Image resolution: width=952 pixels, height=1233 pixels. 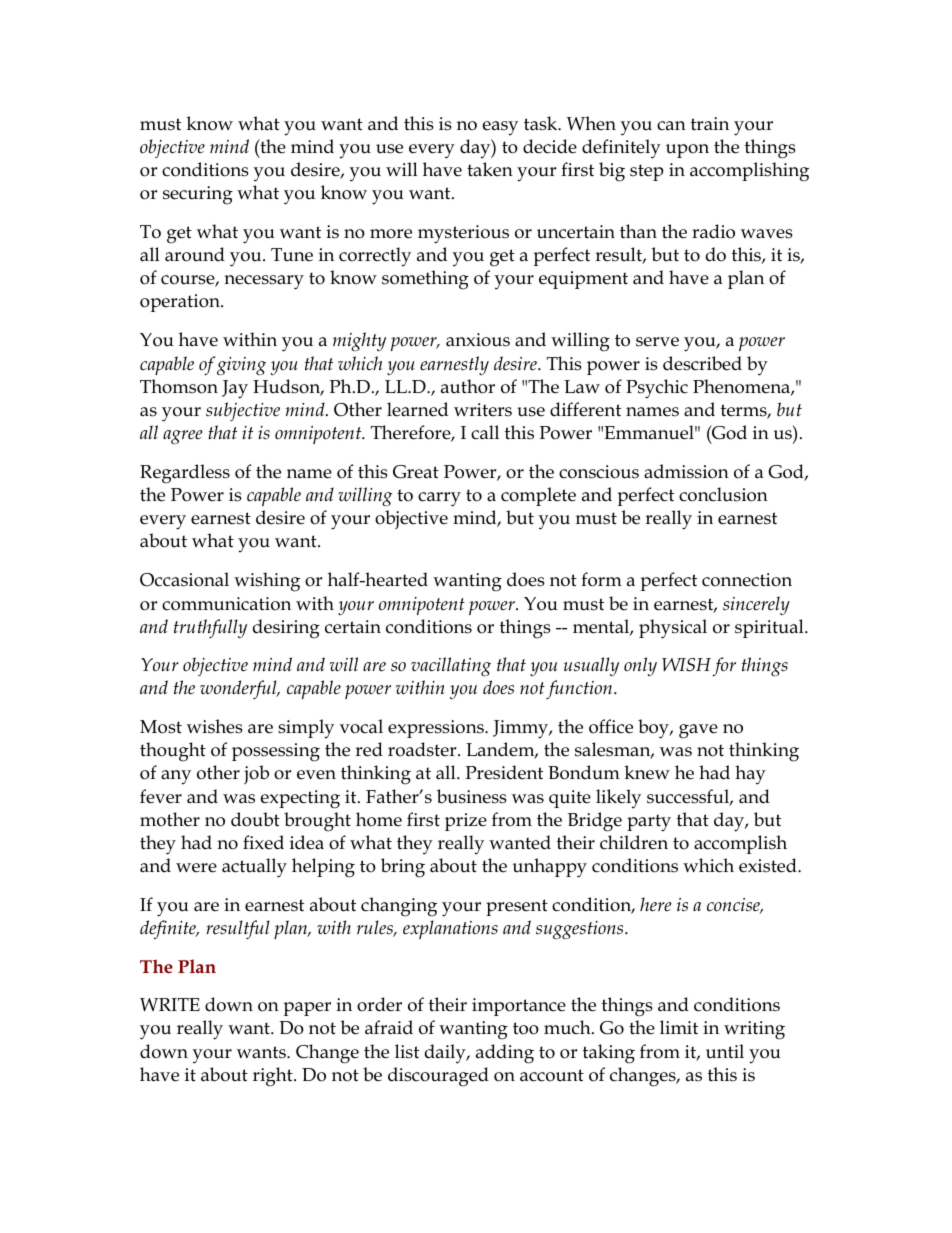 I want to click on upon, so click(x=687, y=151).
